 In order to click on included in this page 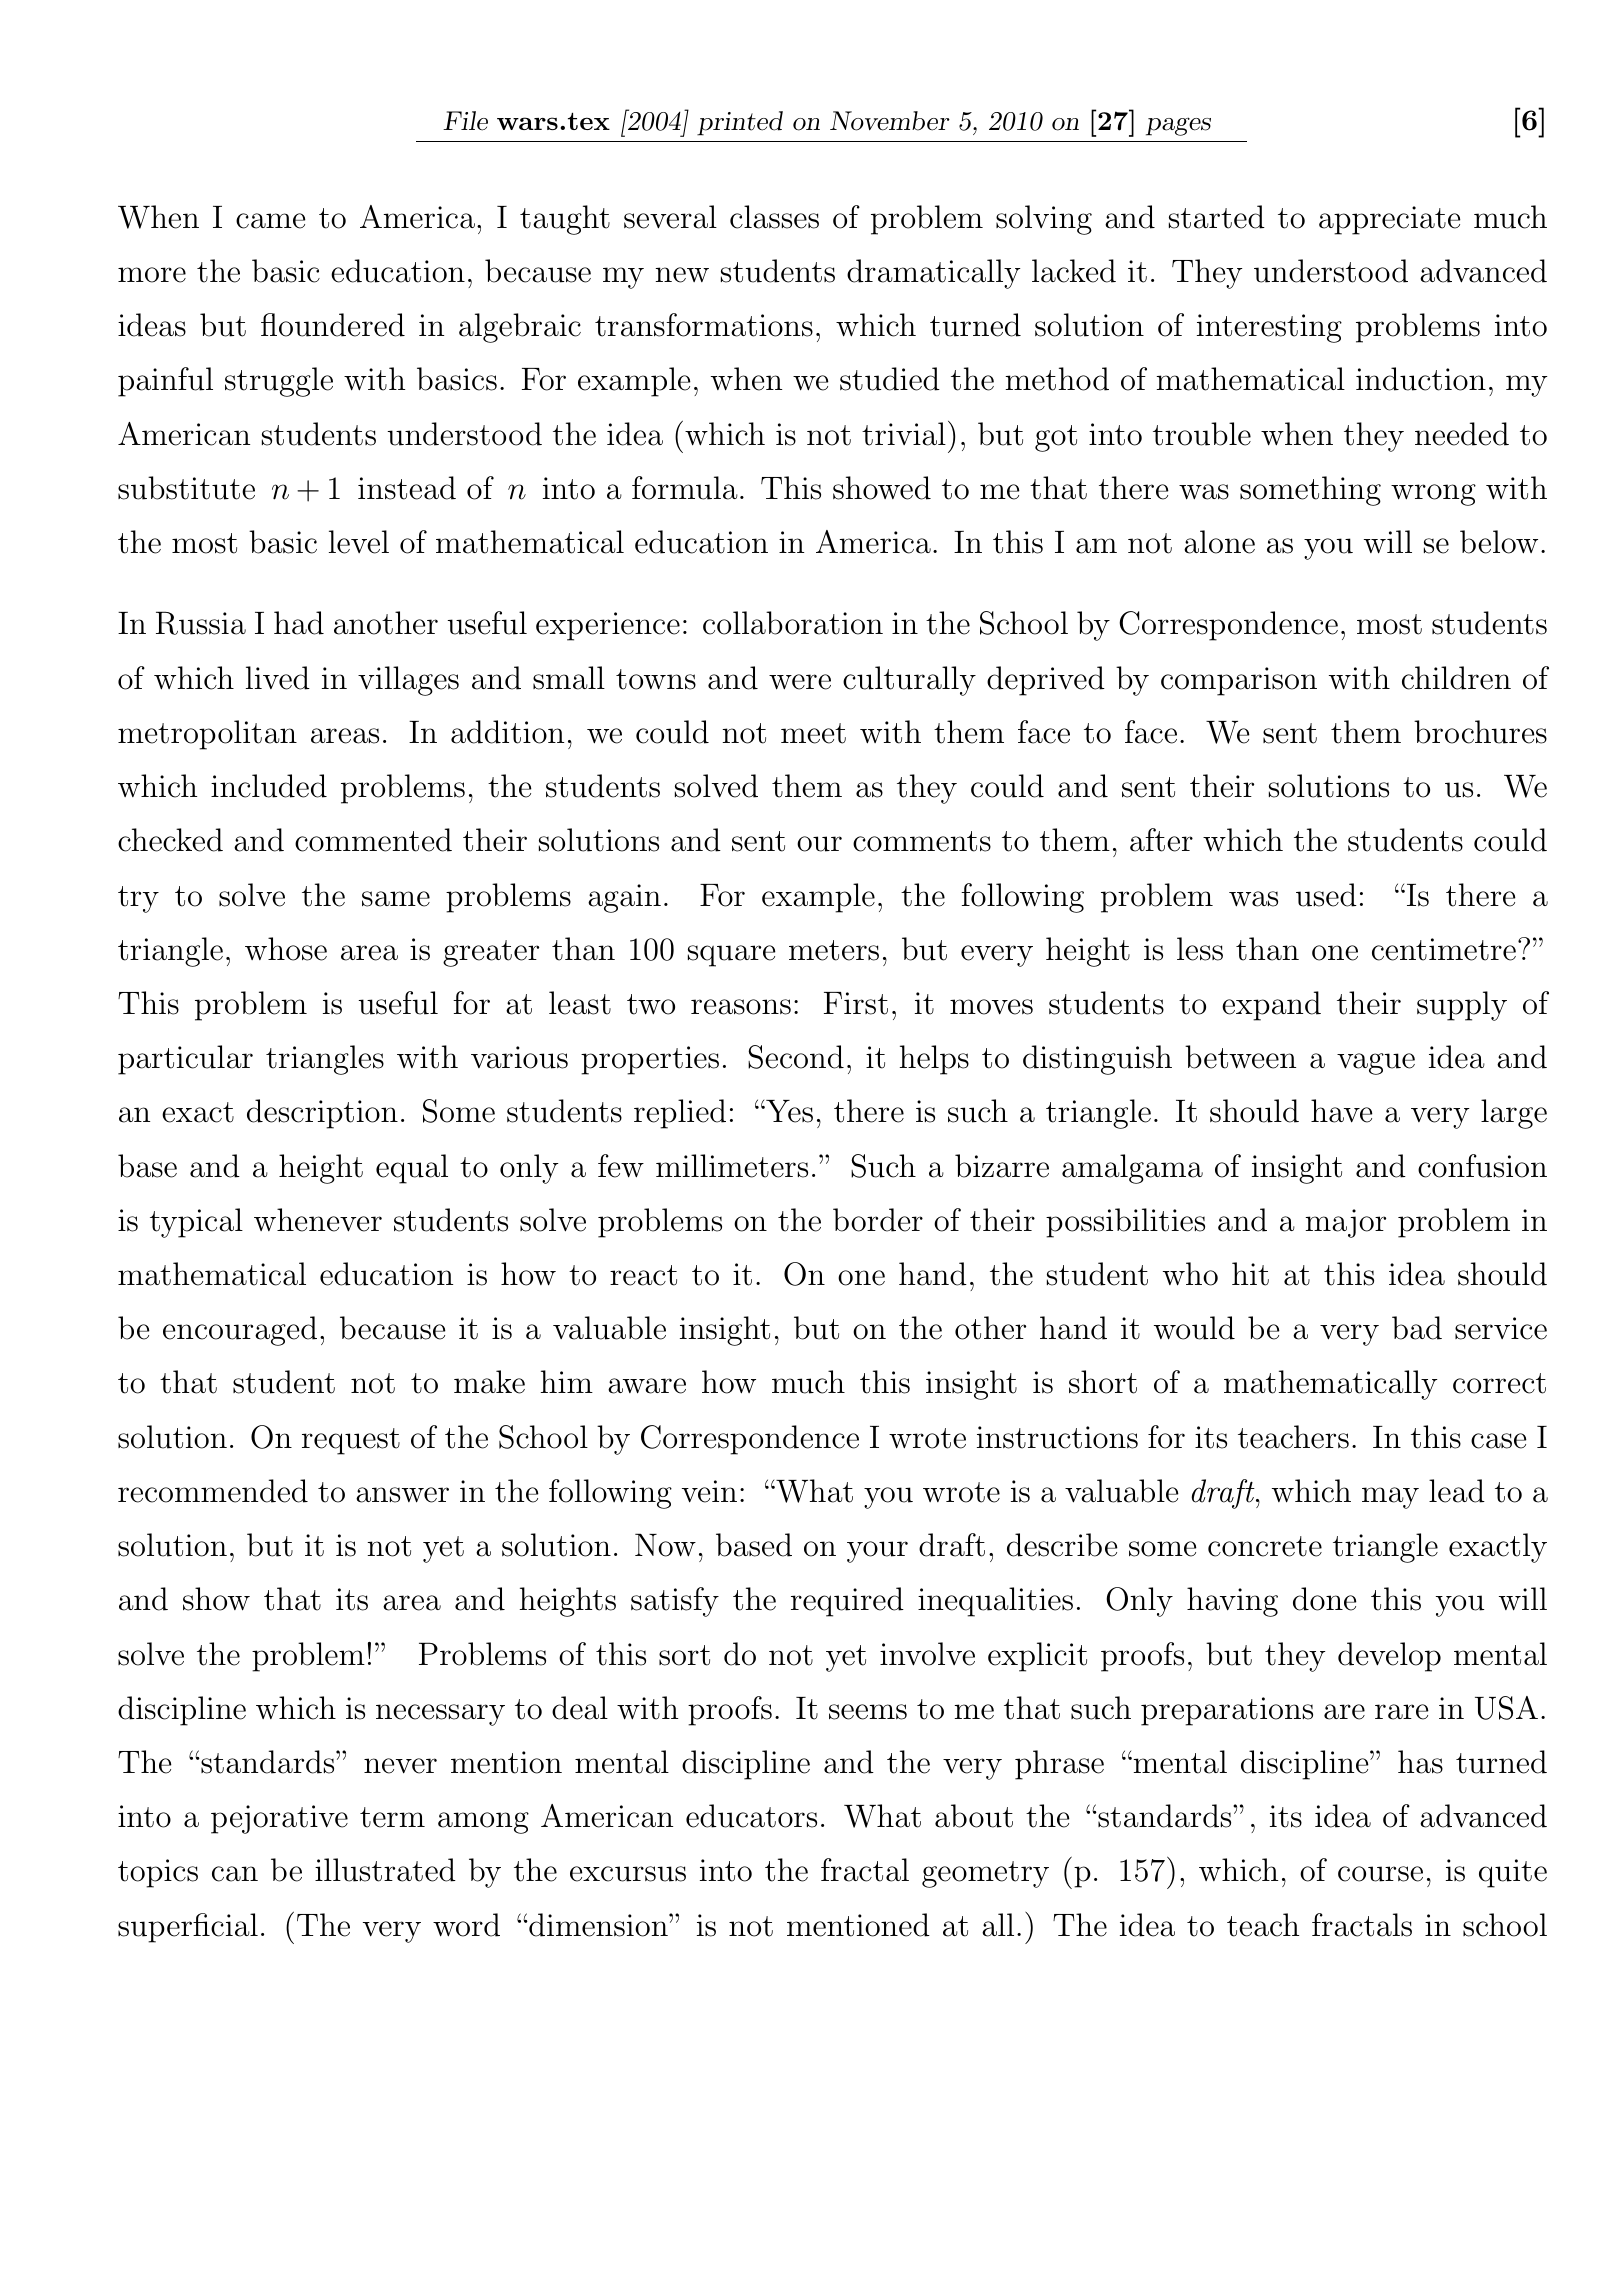, I will do `click(269, 786)`.
